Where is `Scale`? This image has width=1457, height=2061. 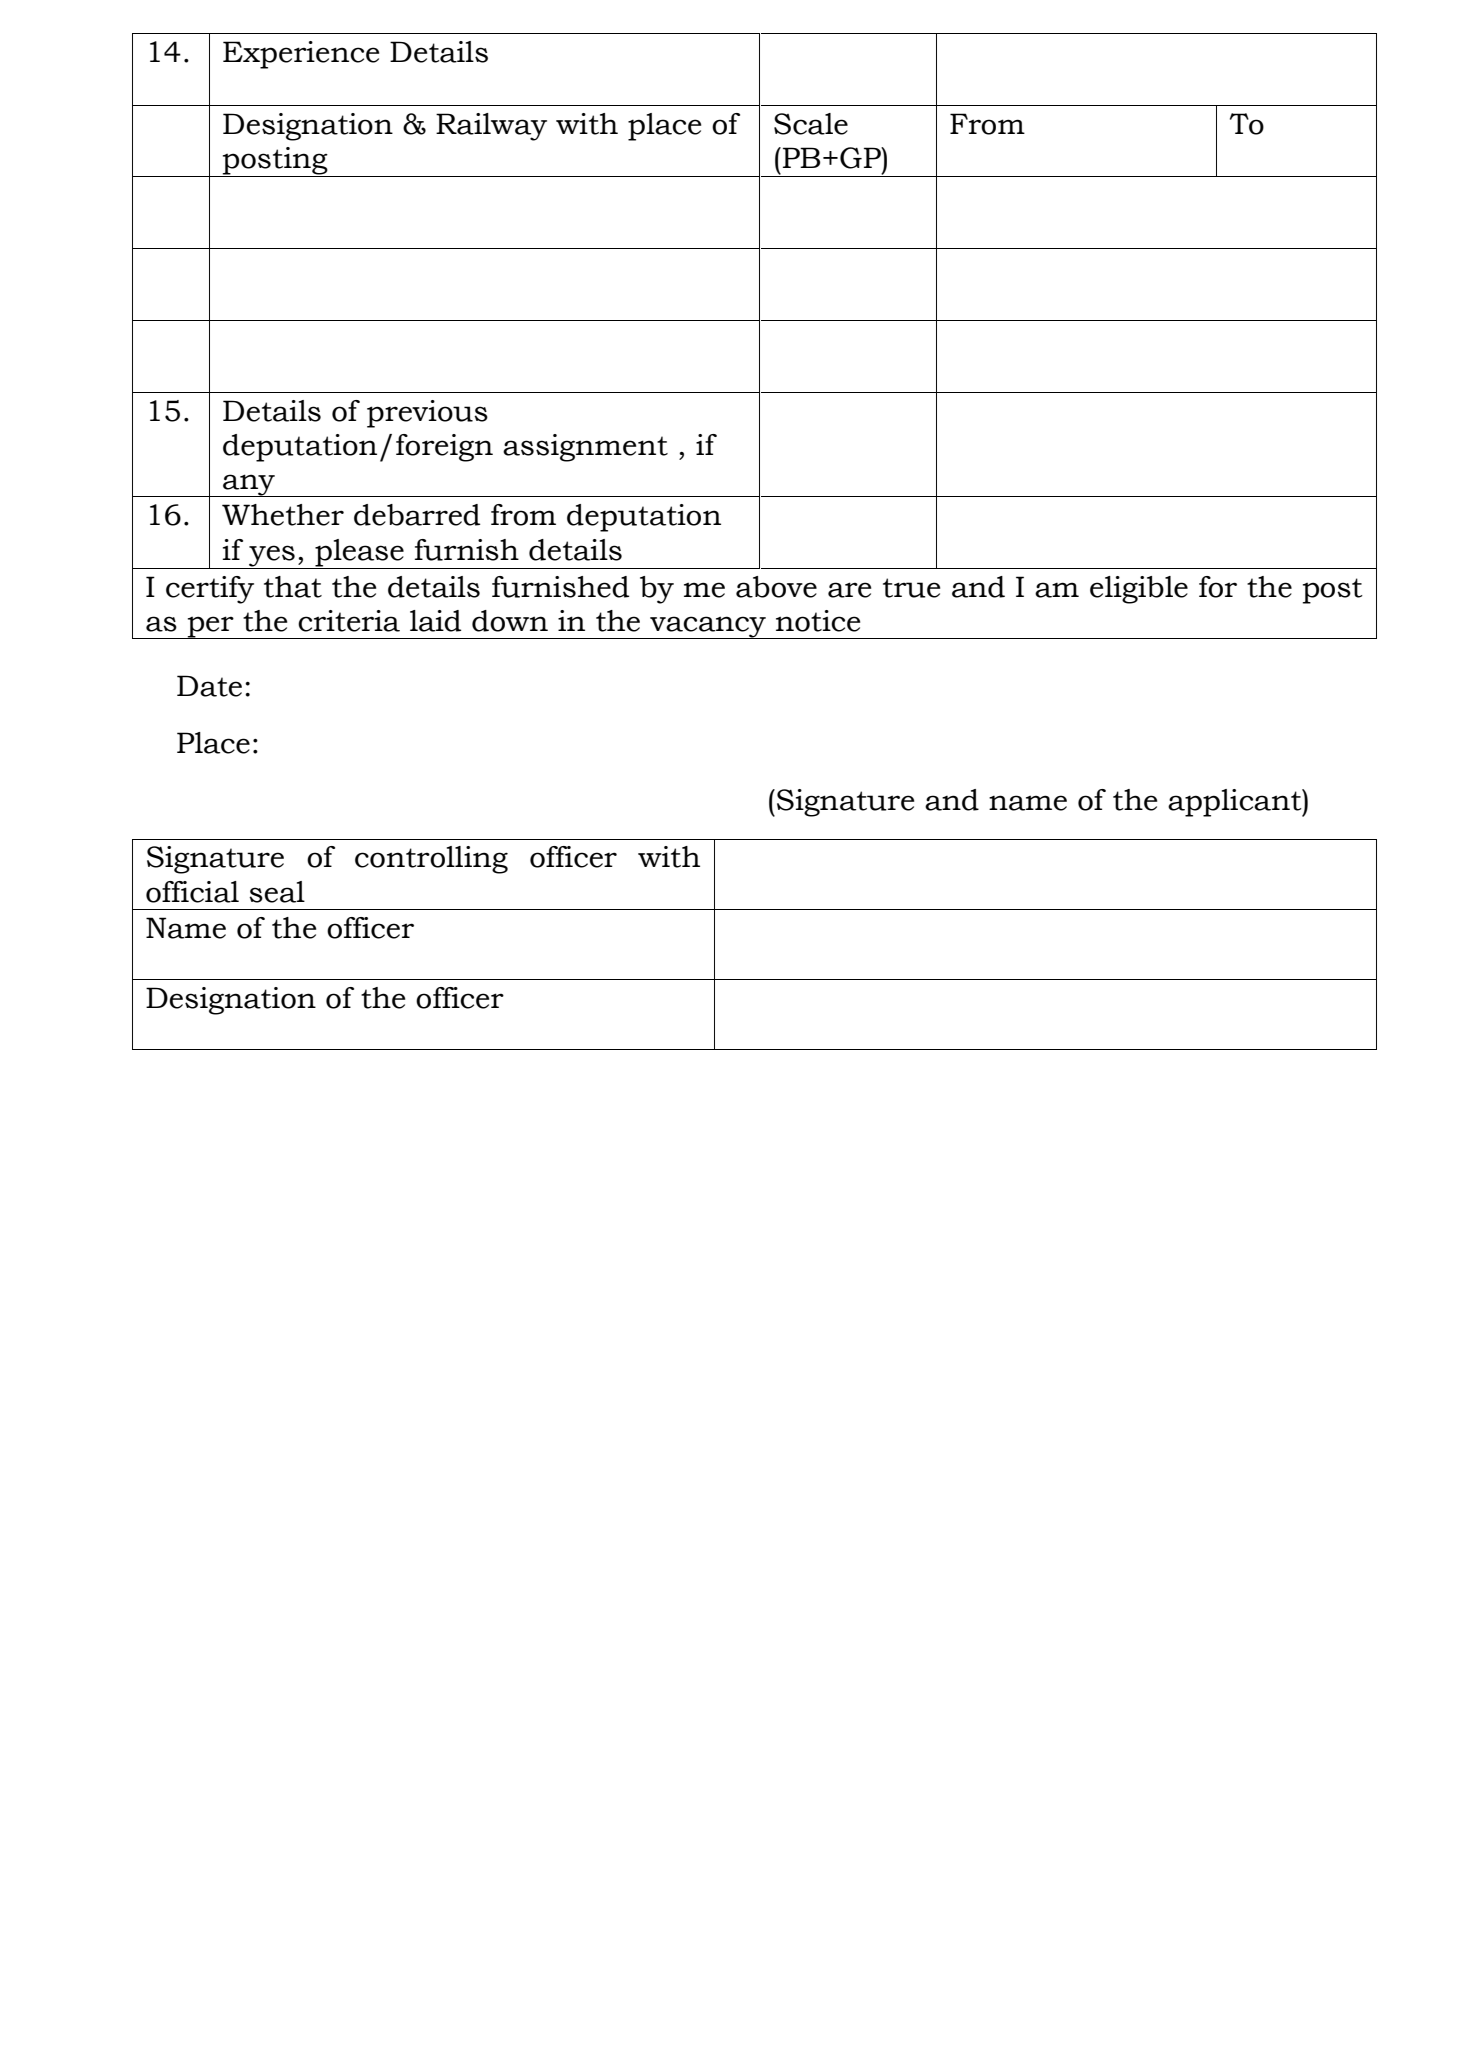
Scale is located at coordinates (811, 124).
